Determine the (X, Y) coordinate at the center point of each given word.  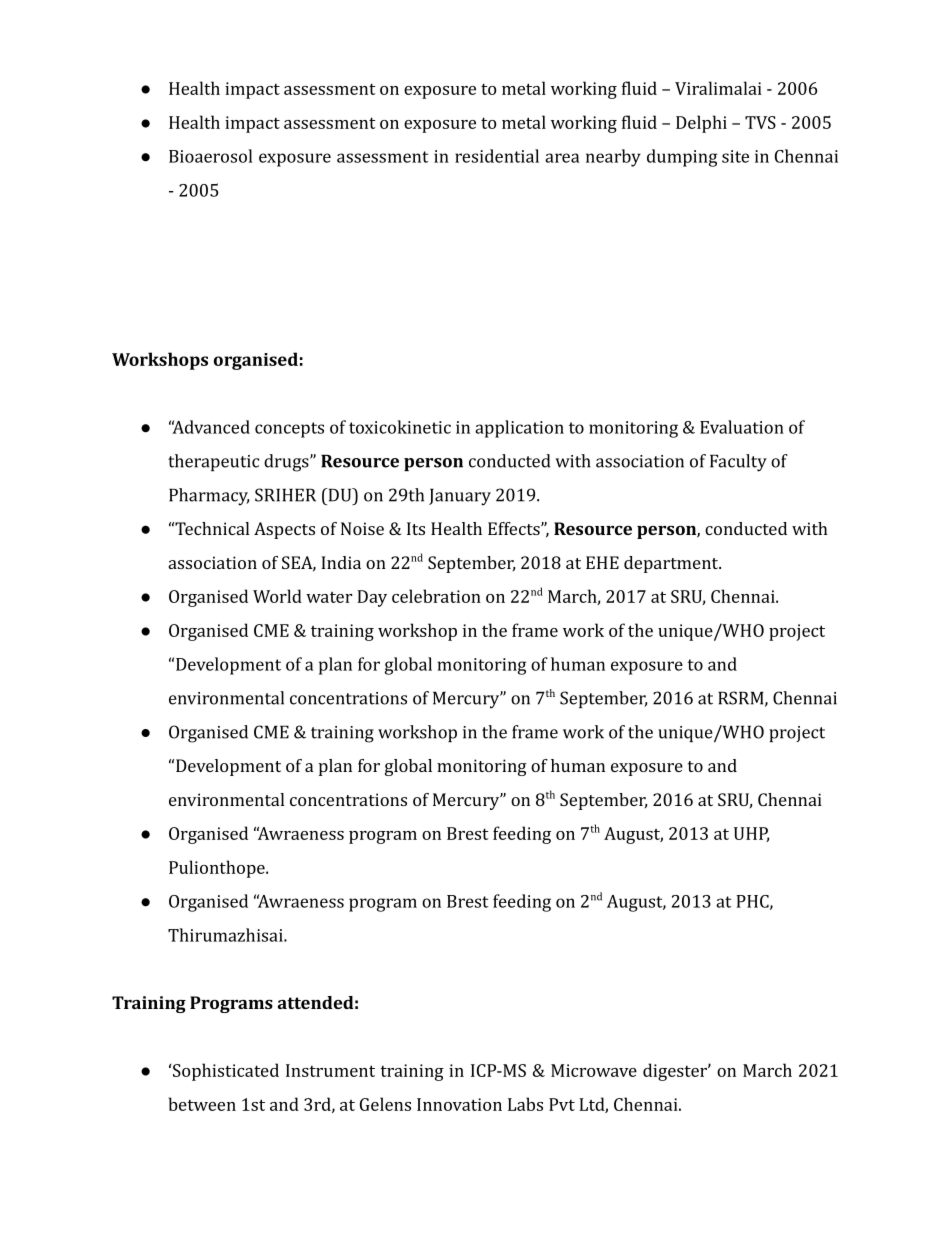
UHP (751, 834)
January (460, 497)
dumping (682, 158)
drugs (287, 463)
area (562, 158)
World (277, 596)
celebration (436, 596)
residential (497, 156)
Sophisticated (226, 1072)
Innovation (459, 1104)
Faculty (738, 463)
